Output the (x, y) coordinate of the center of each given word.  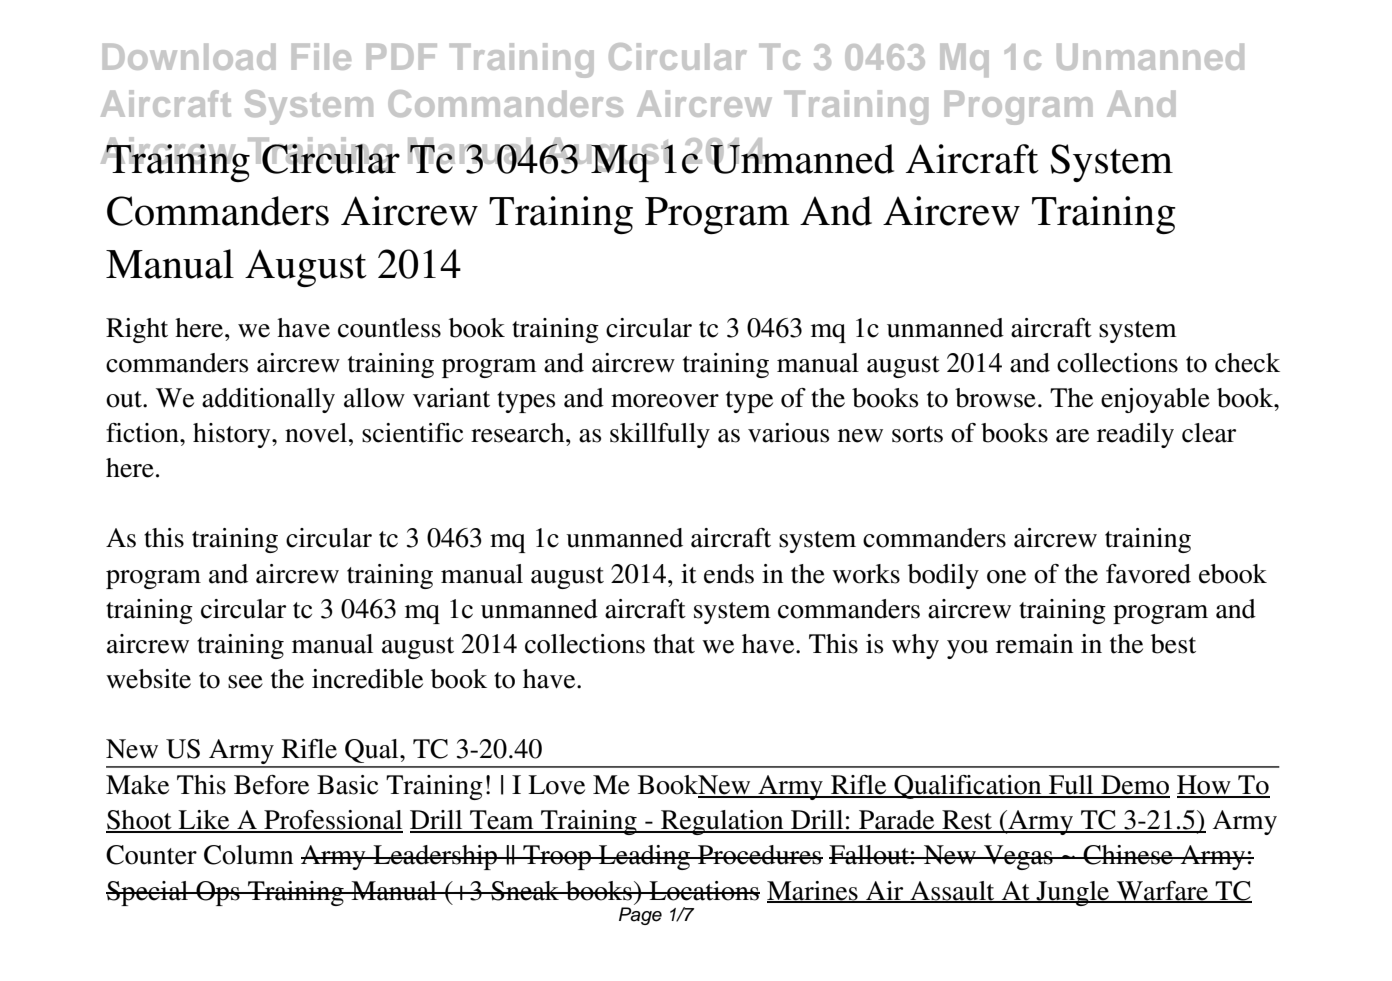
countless (389, 328)
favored (1148, 574)
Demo (1134, 786)
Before (271, 785)
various (788, 433)
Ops (218, 893)
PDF (402, 57)
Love (556, 785)
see (245, 682)
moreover (665, 401)
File (321, 56)
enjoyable (1155, 400)
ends (729, 574)
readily (1135, 435)
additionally (268, 400)
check (1247, 363)
